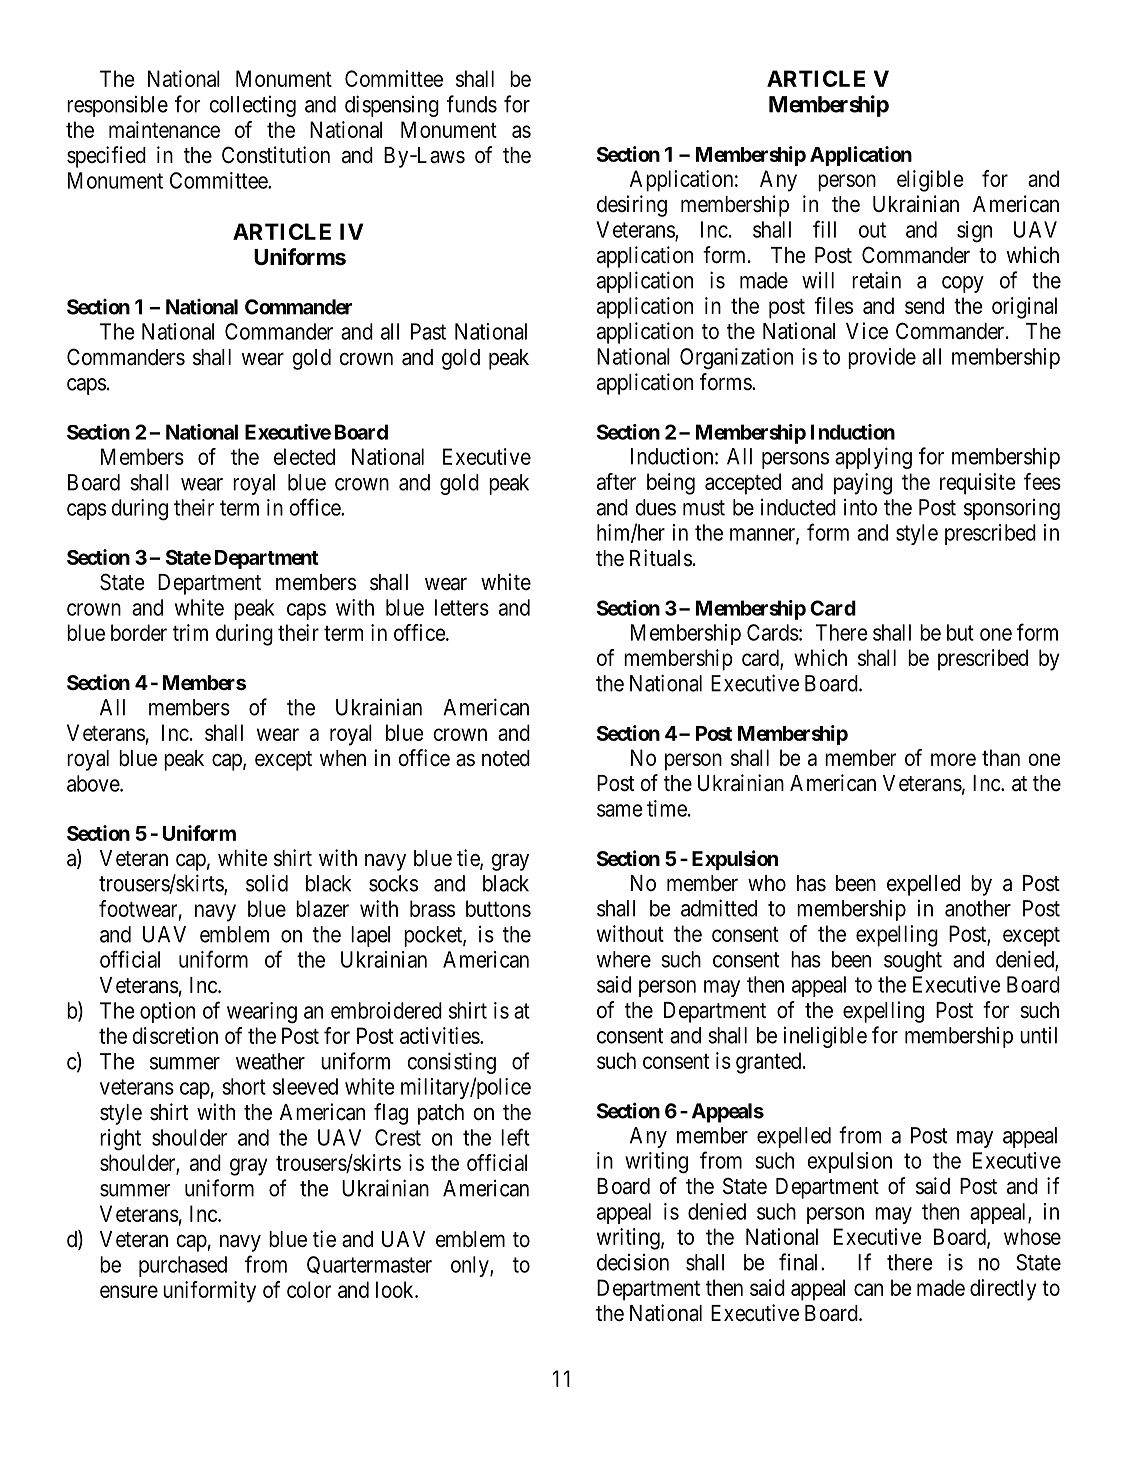 The height and width of the screenshot is (1458, 1126). I want to click on applying, so click(873, 458).
